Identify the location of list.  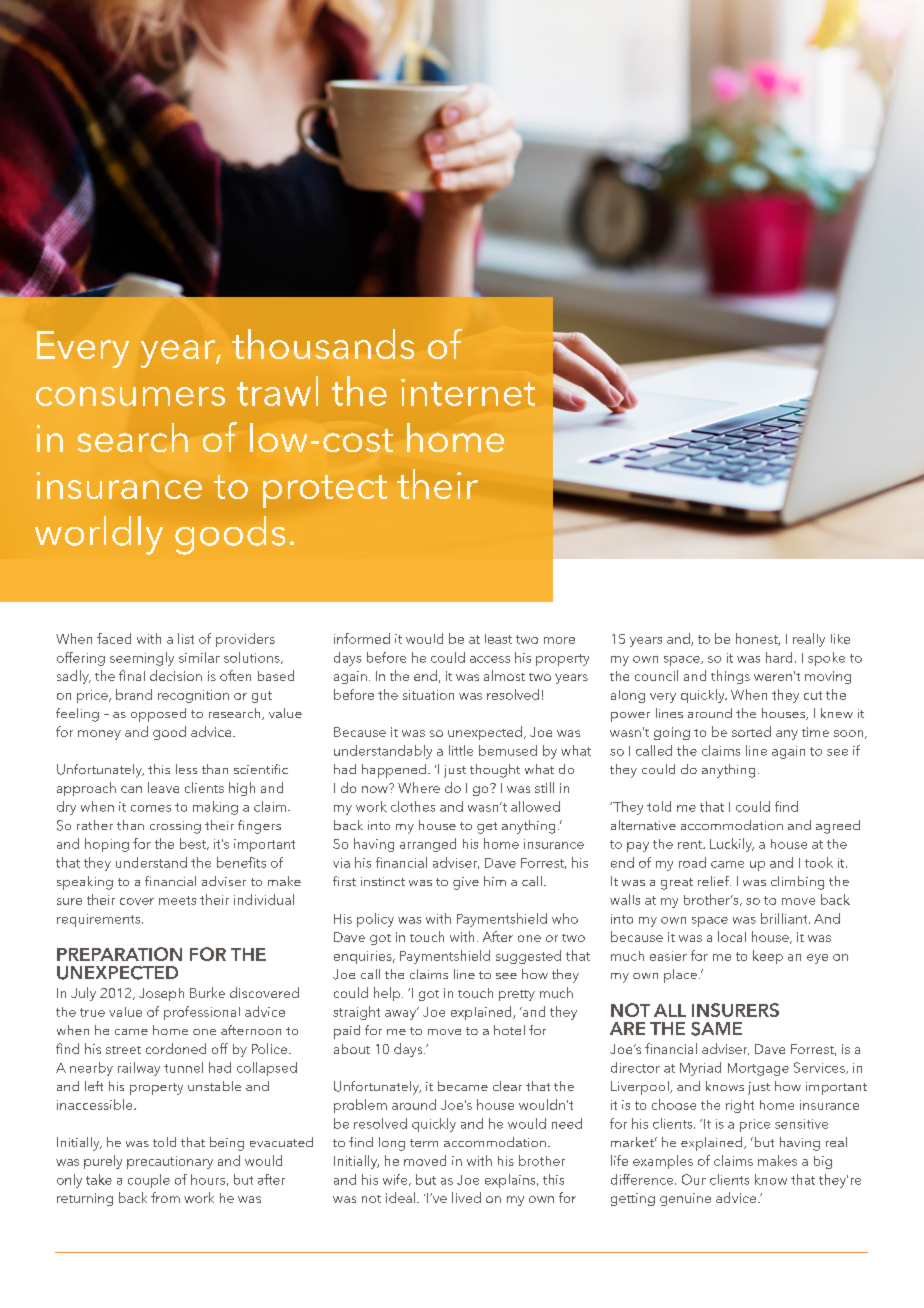
(186, 638).
